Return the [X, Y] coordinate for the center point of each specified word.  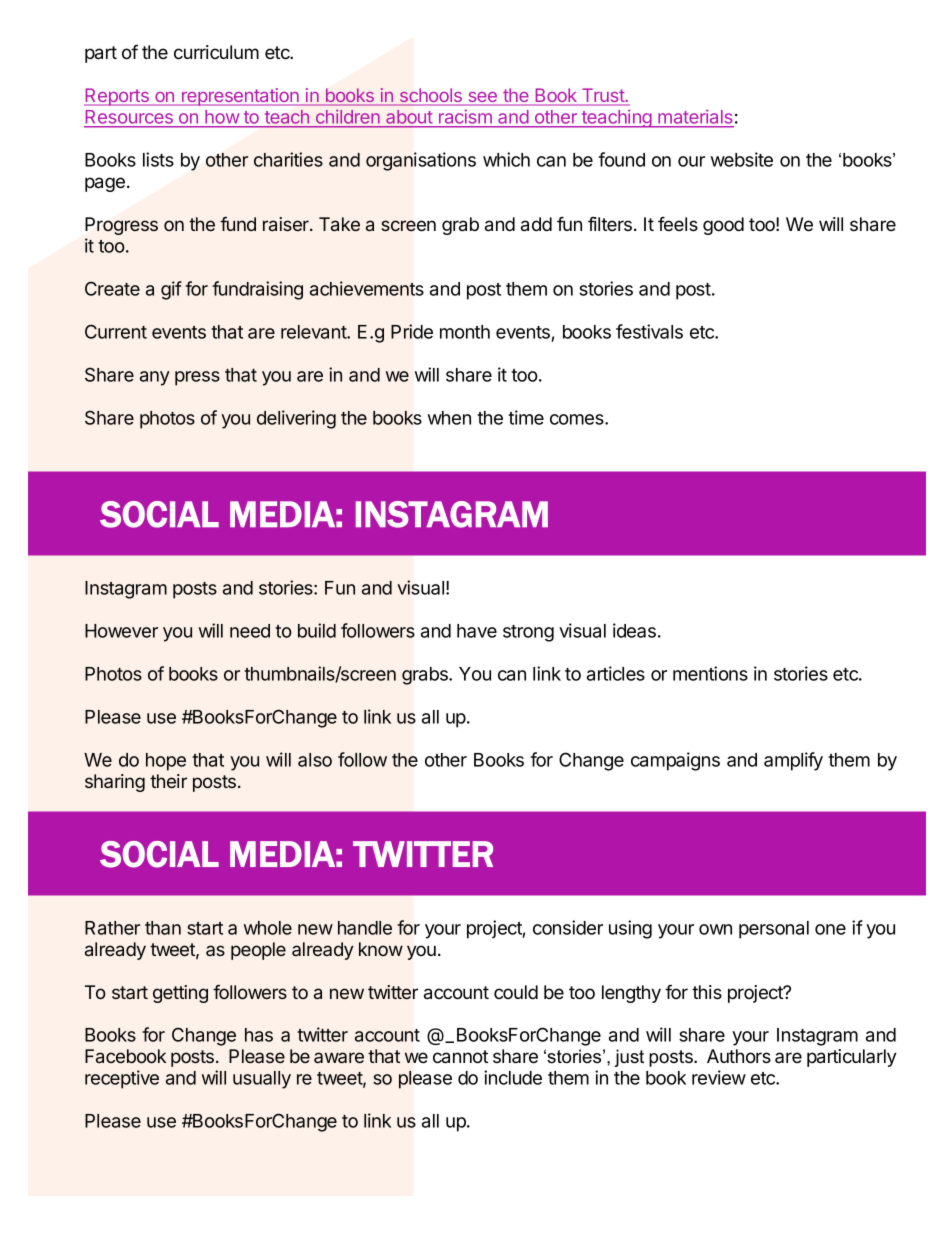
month [465, 332]
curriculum [216, 52]
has [259, 1035]
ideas [634, 630]
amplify [793, 761]
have [477, 631]
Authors [739, 1056]
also [315, 760]
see [483, 98]
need [250, 631]
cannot [460, 1057]
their [168, 781]
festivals [649, 331]
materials [695, 118]
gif [171, 290]
